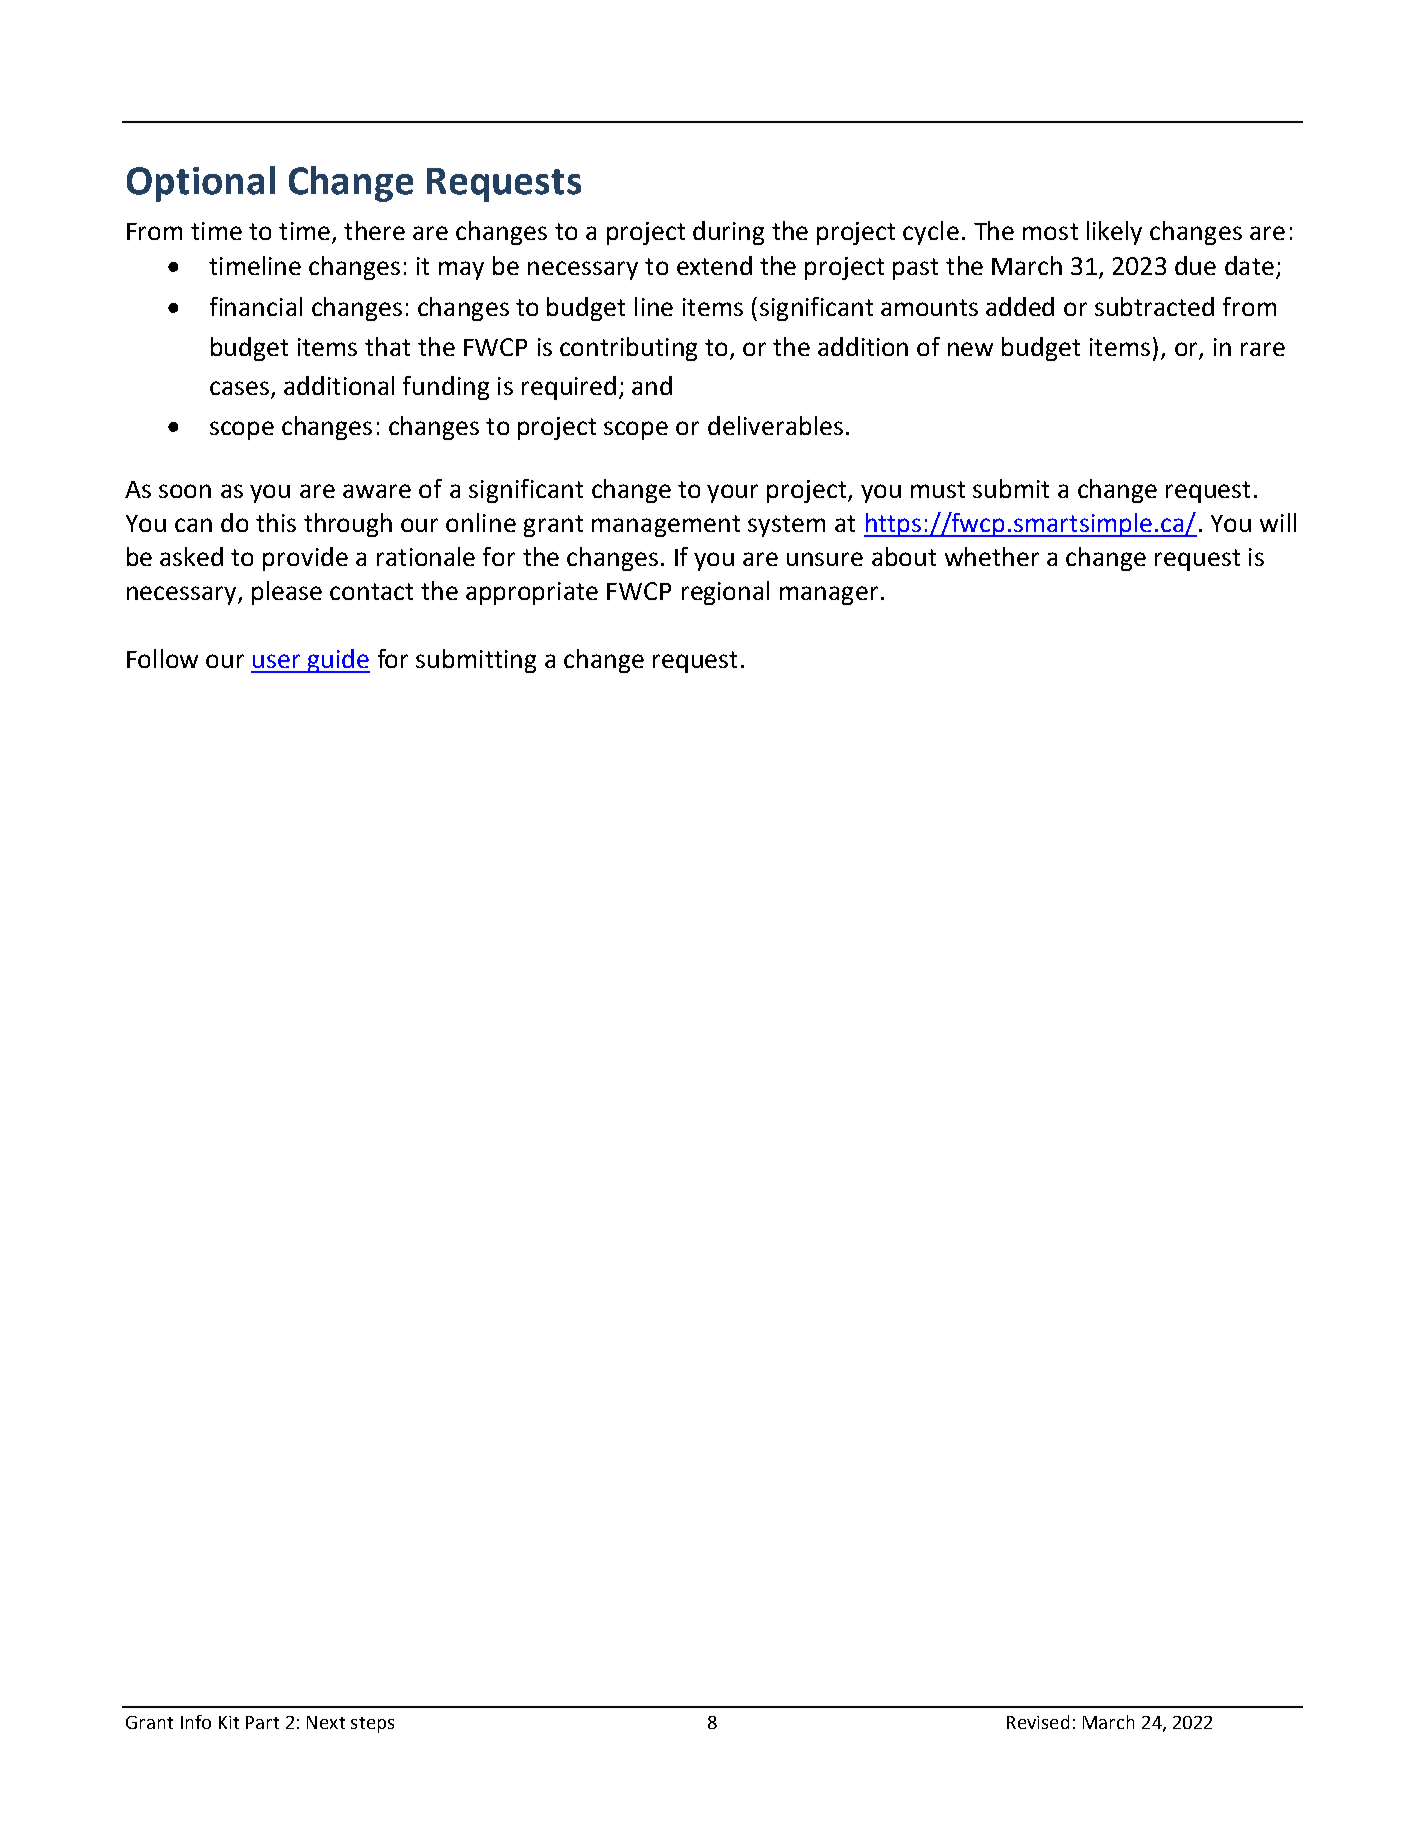 This screenshot has width=1424, height=1843. Describe the element at coordinates (374, 230) in the screenshot. I see `there` at that location.
